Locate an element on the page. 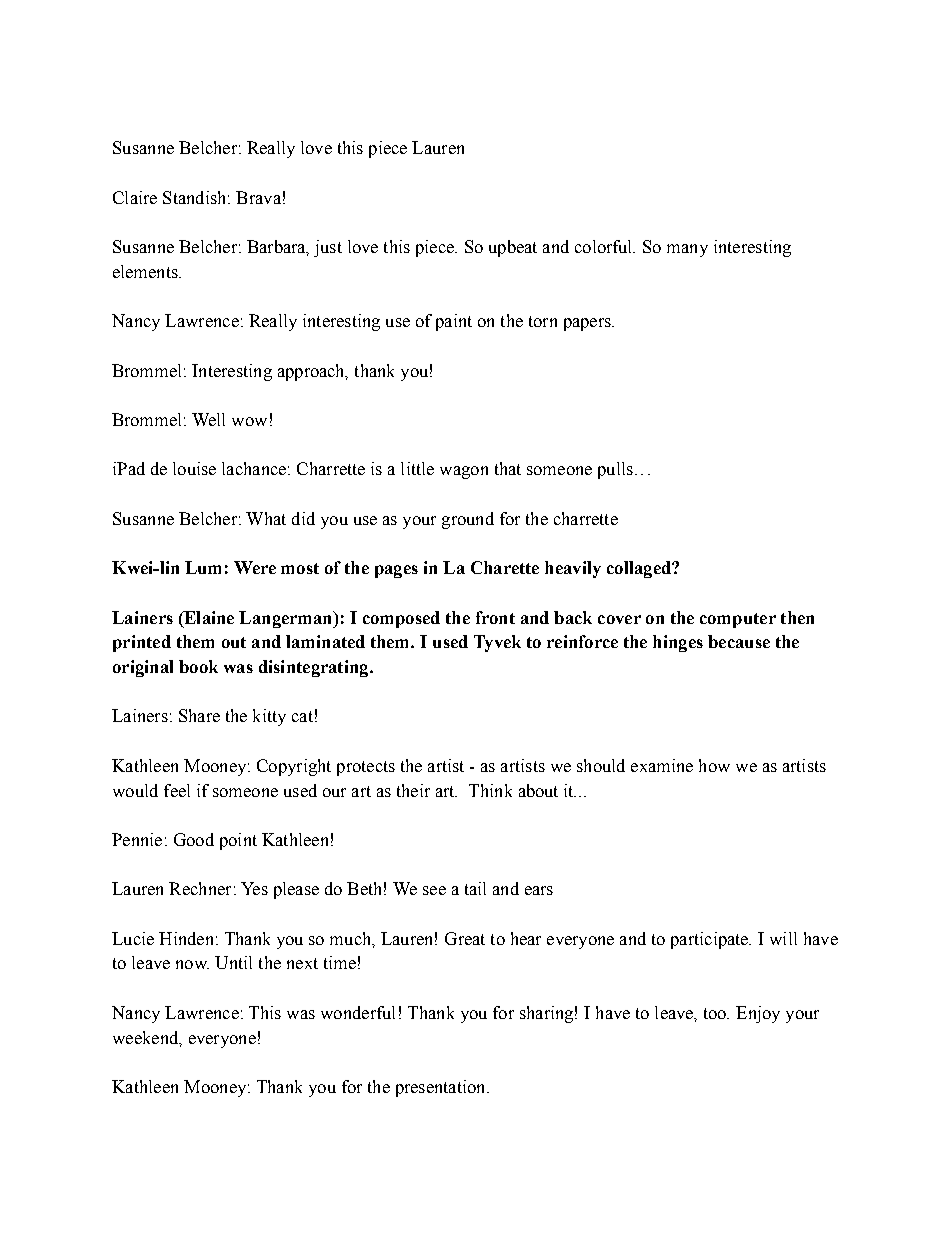  tail is located at coordinates (475, 888).
